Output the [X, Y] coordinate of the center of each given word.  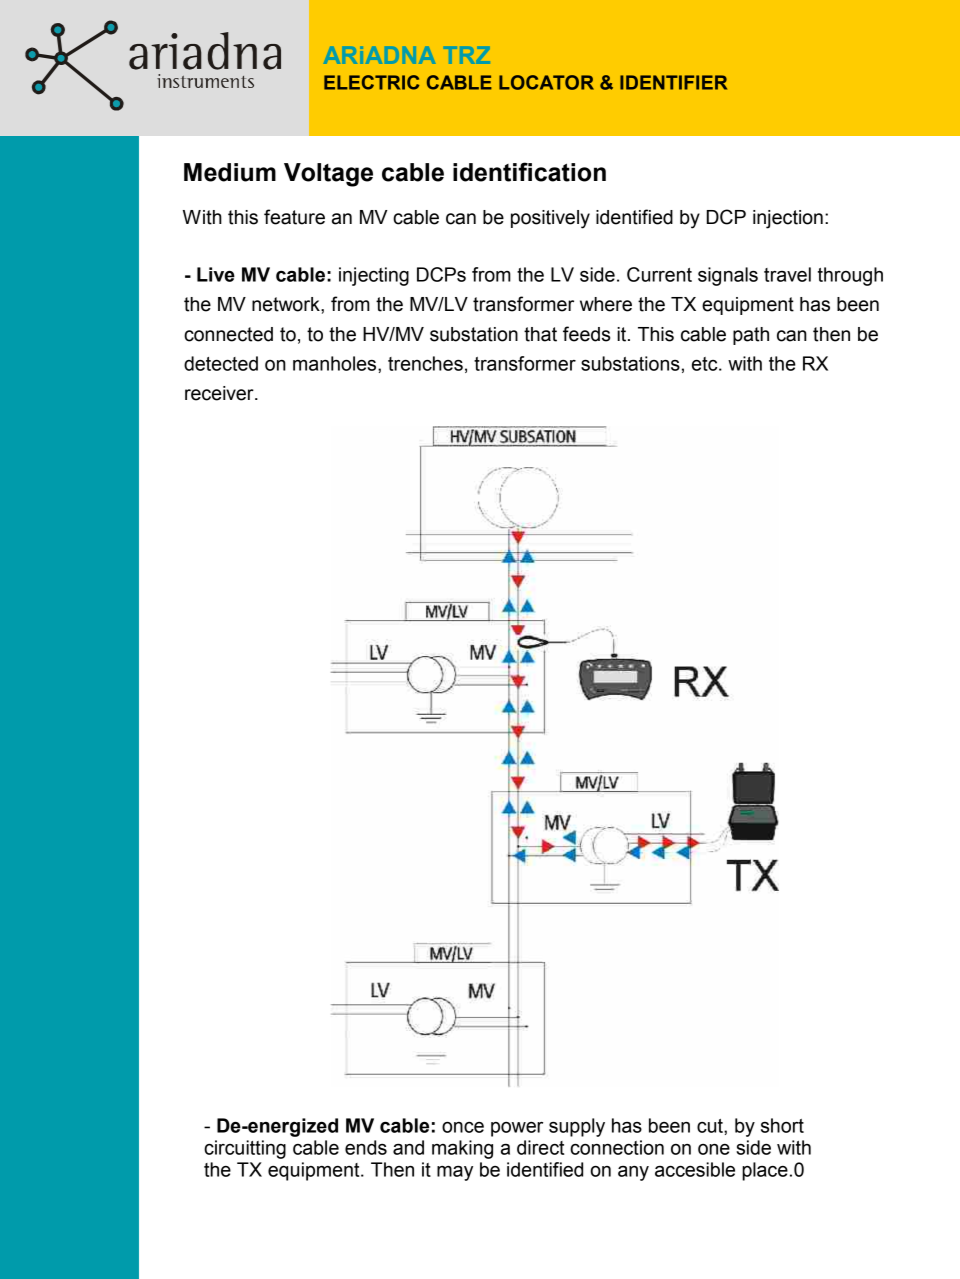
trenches [425, 363]
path [751, 336]
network [287, 304]
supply [577, 1127]
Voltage [328, 175]
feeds [586, 334]
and [408, 1147]
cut [711, 1126]
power [517, 1129]
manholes [336, 363]
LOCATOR [546, 82]
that [540, 334]
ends [366, 1147]
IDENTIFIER [673, 82]
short [782, 1125]
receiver [220, 393]
